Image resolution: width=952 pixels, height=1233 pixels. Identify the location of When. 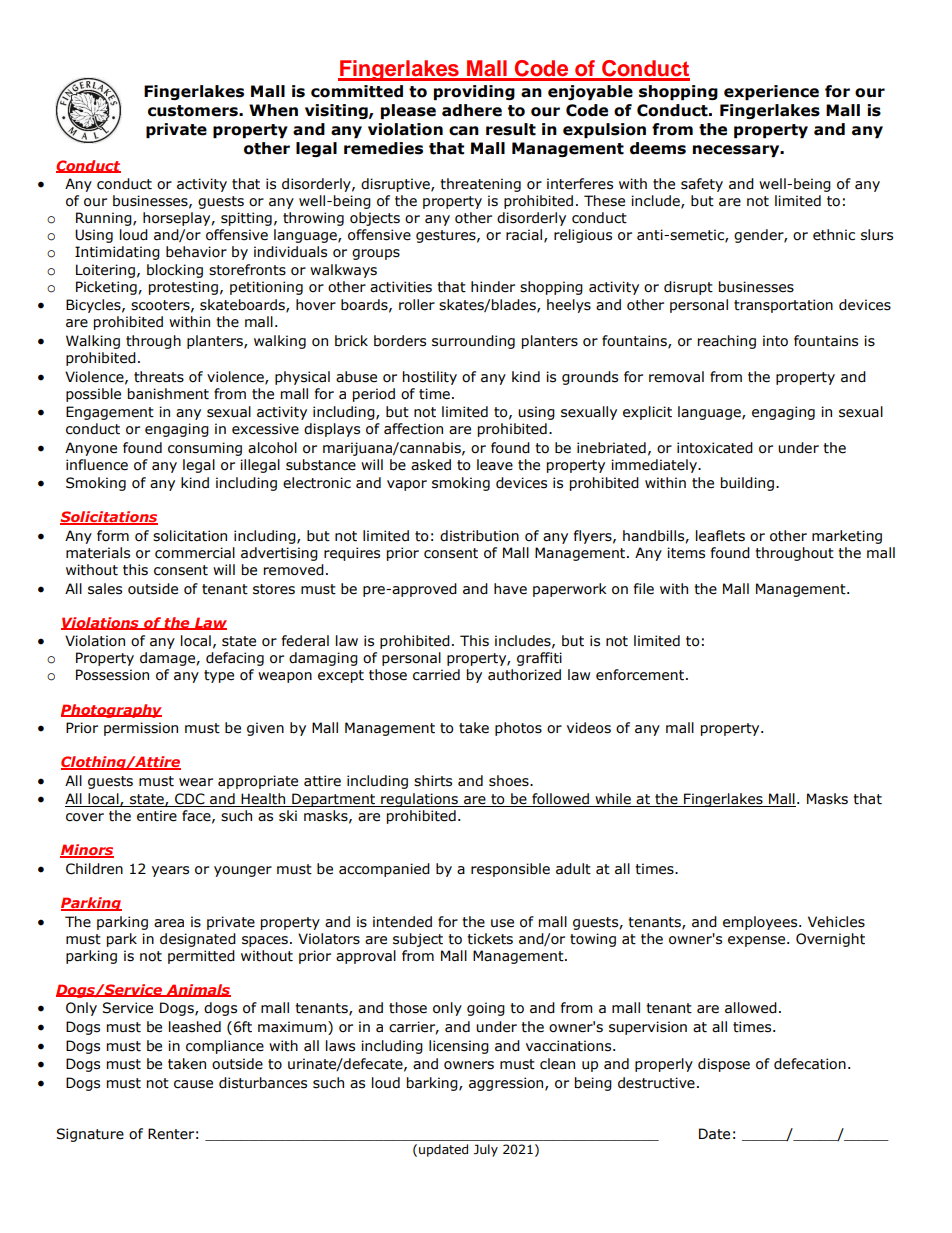
(273, 110).
